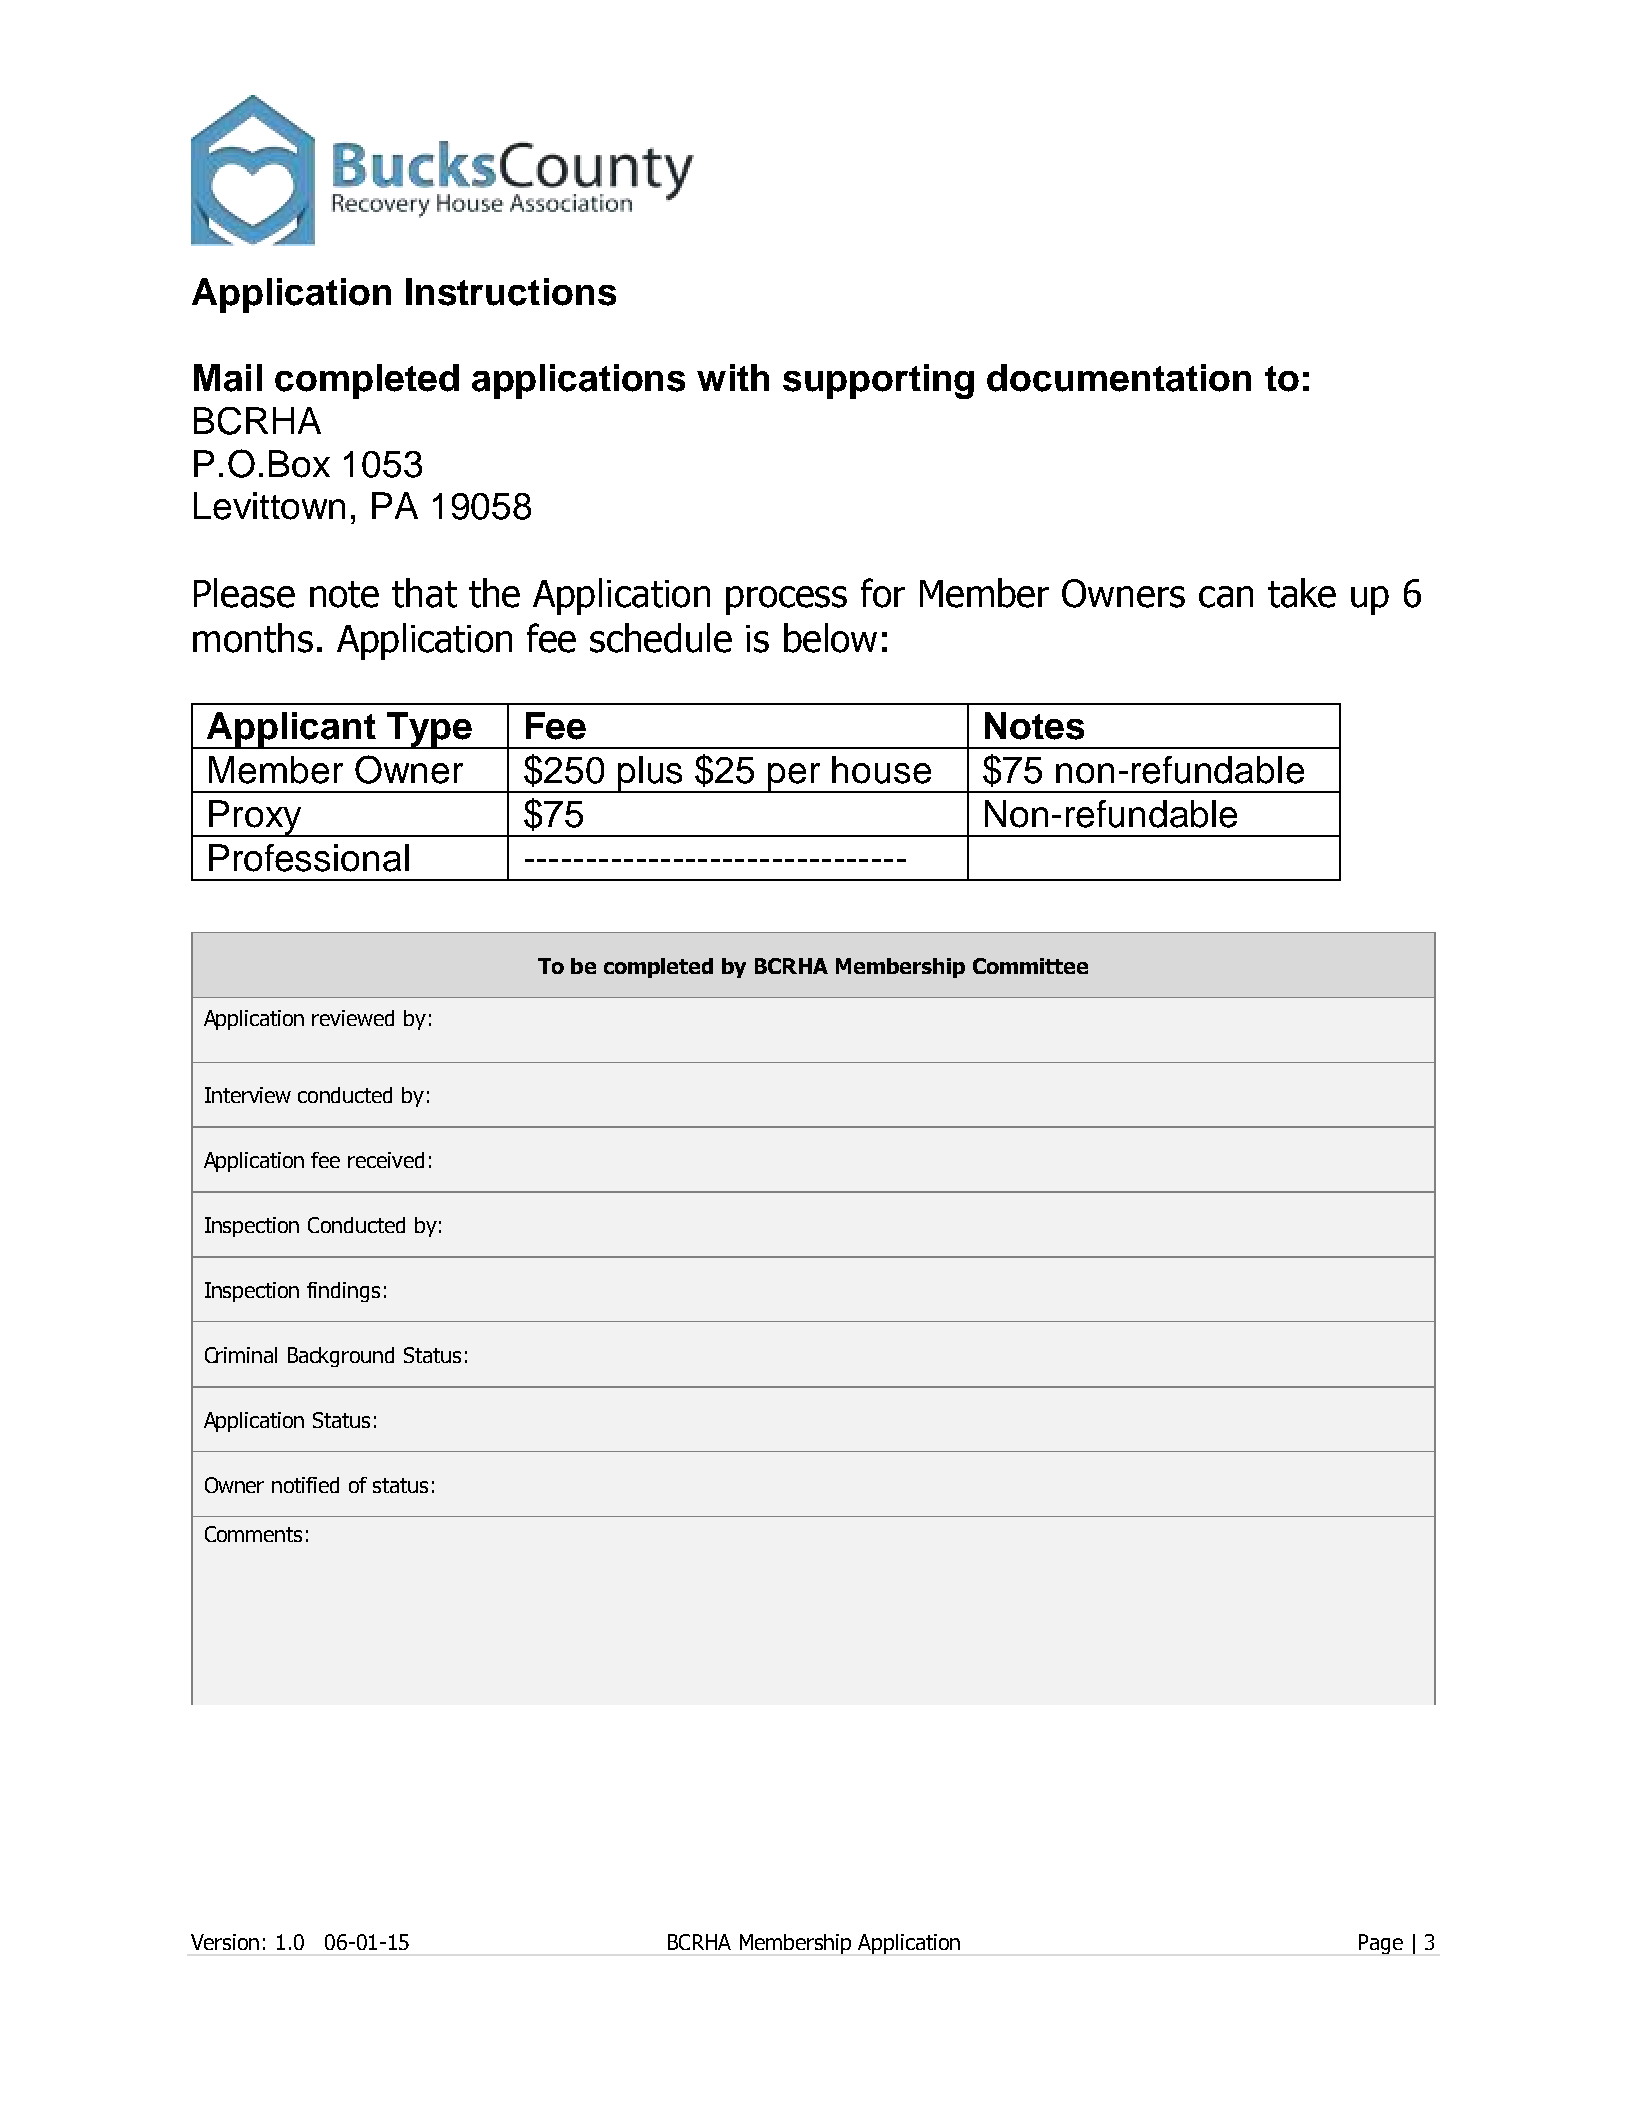 This document has width=1627, height=2105. What do you see at coordinates (1119, 378) in the document?
I see `documentation` at bounding box center [1119, 378].
